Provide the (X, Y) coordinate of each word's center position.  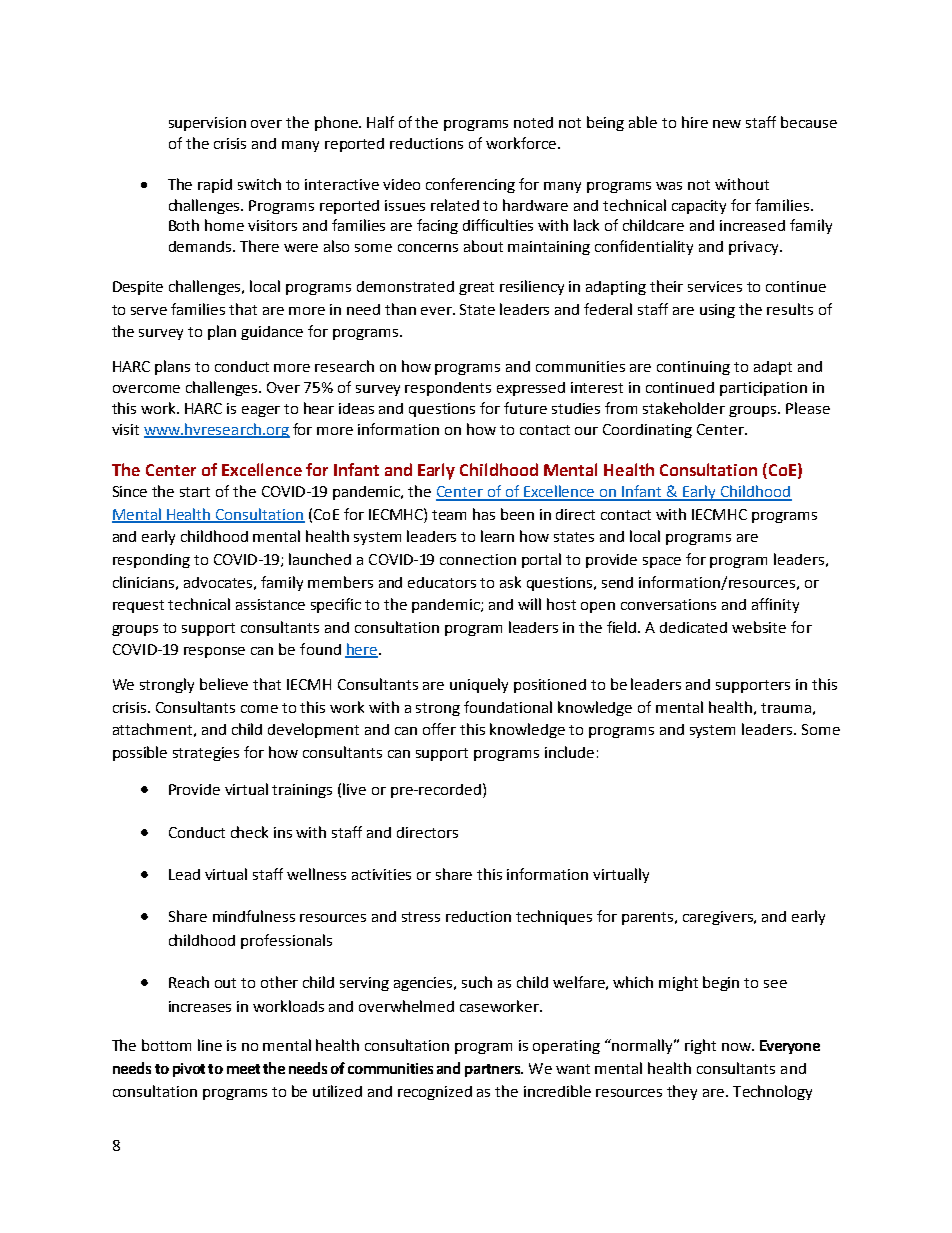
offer (439, 729)
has (484, 514)
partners (494, 1070)
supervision (207, 124)
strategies (206, 754)
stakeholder (684, 408)
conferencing (470, 185)
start (195, 492)
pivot (189, 1070)
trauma (786, 708)
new (727, 124)
